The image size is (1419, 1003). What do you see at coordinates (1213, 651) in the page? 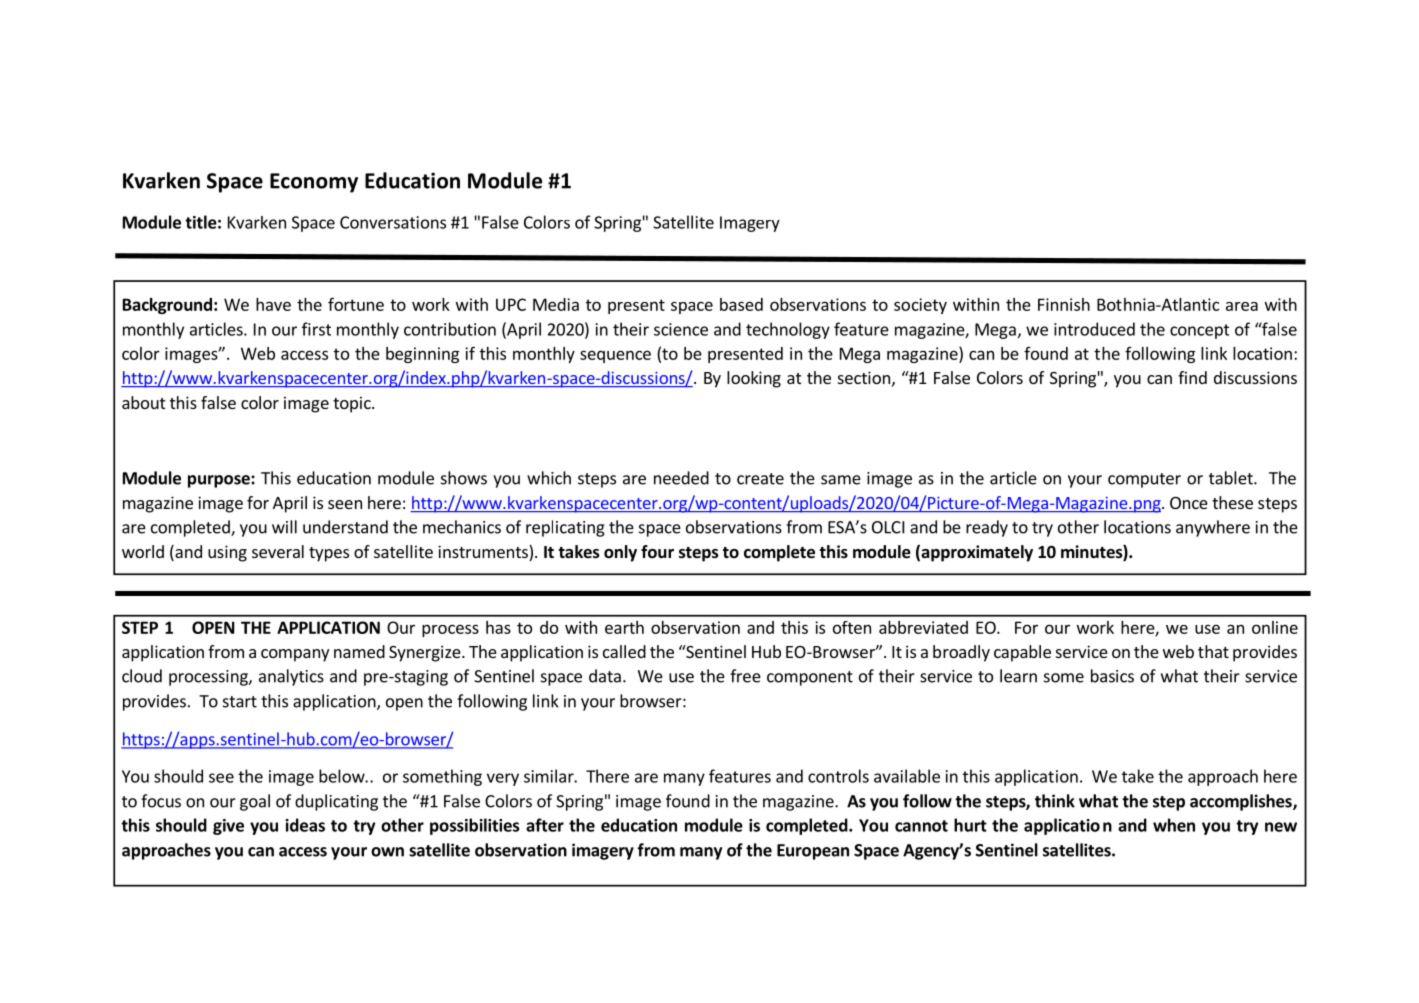
I see `that` at bounding box center [1213, 651].
